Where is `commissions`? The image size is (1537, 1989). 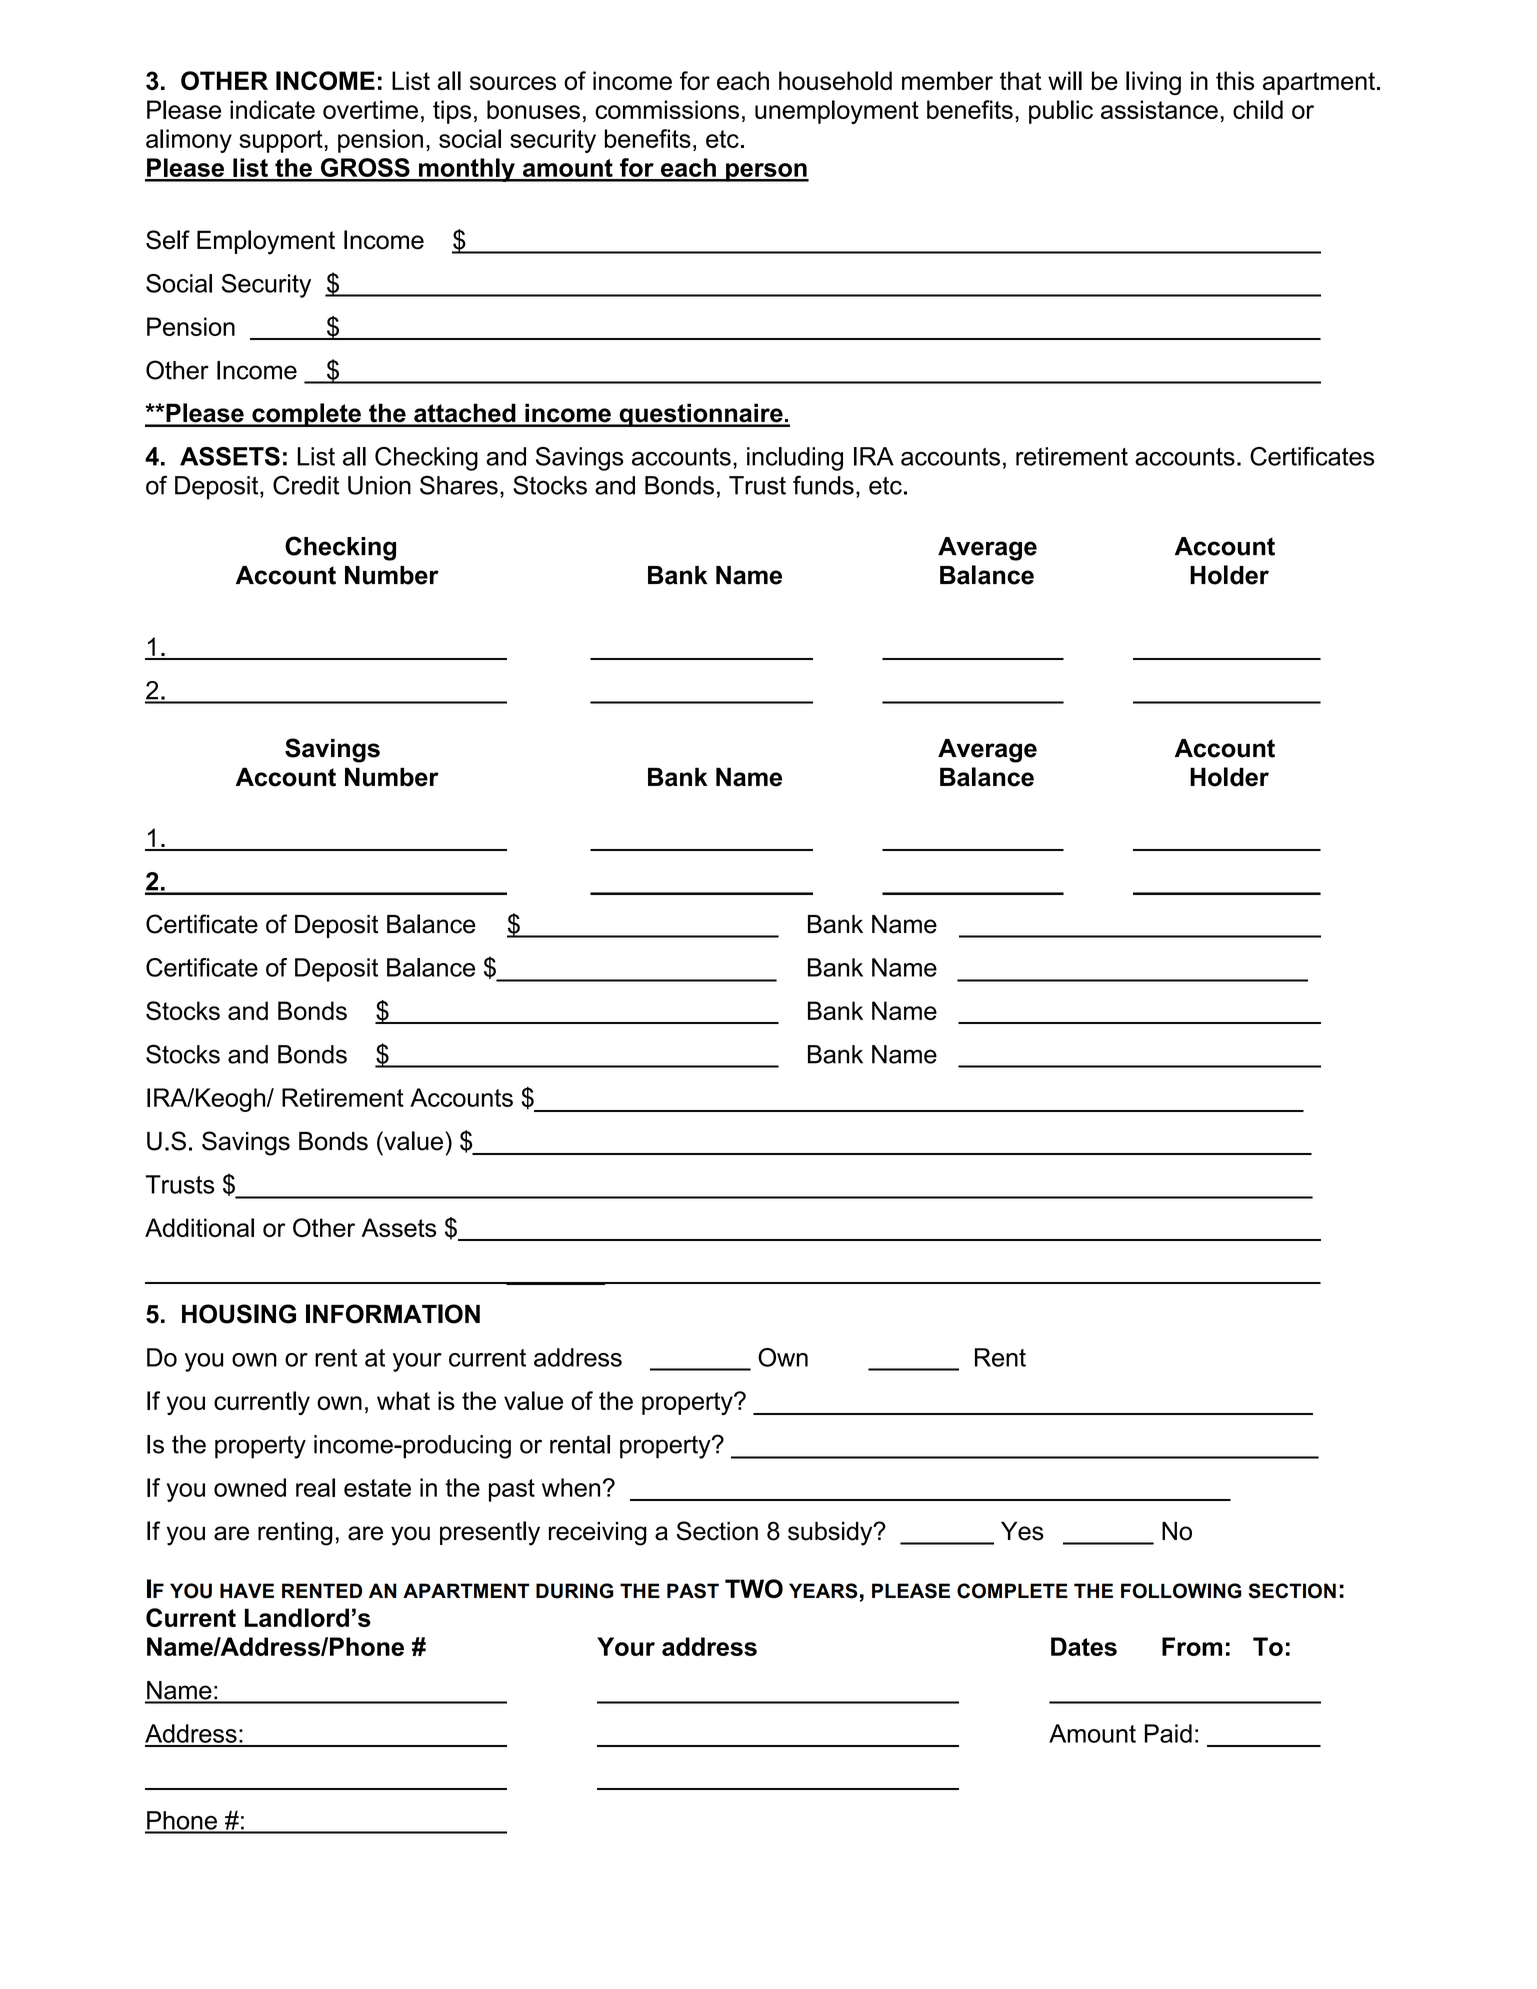 commissions is located at coordinates (667, 109).
